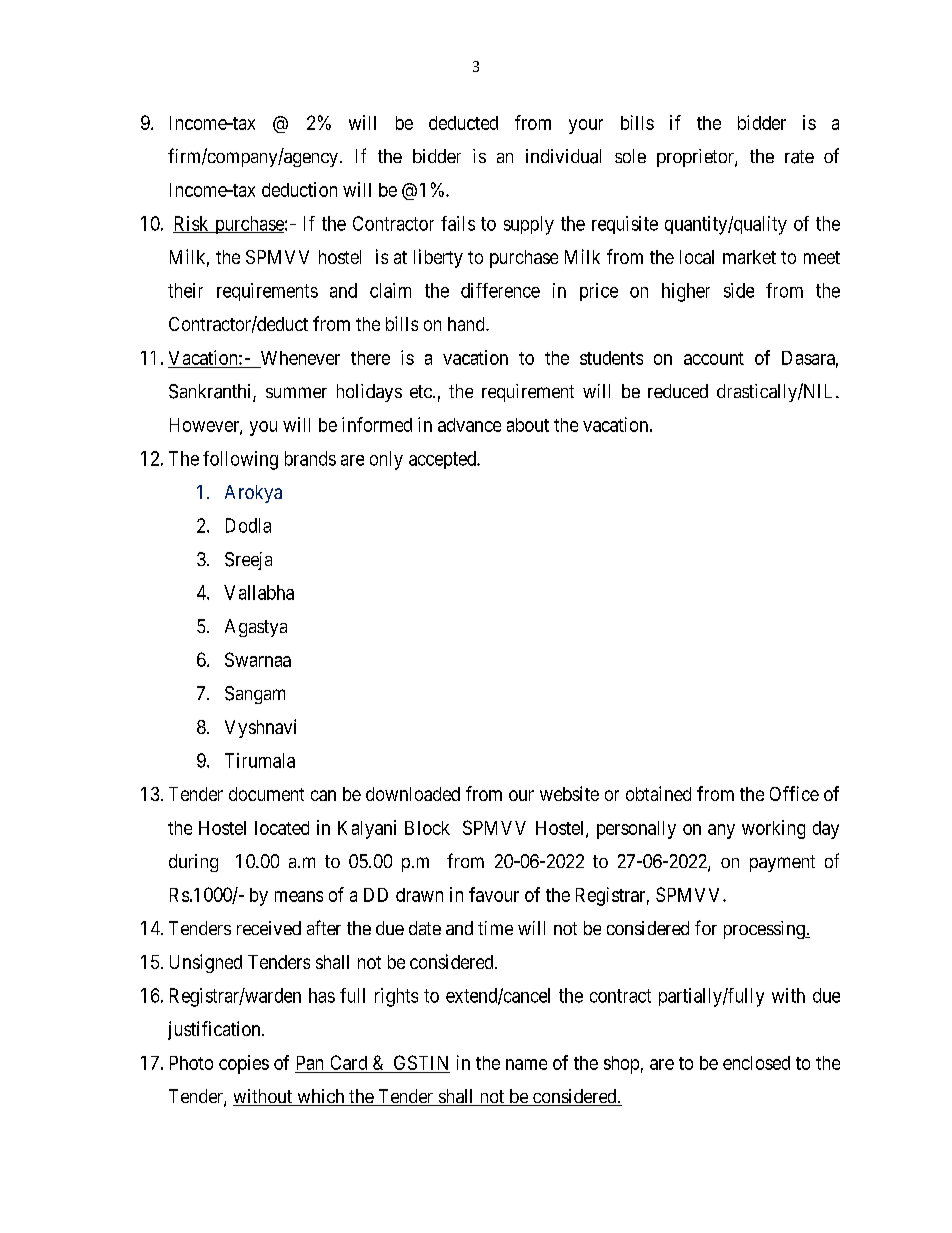 The width and height of the screenshot is (952, 1233). What do you see at coordinates (526, 1064) in the screenshot?
I see `name` at bounding box center [526, 1064].
